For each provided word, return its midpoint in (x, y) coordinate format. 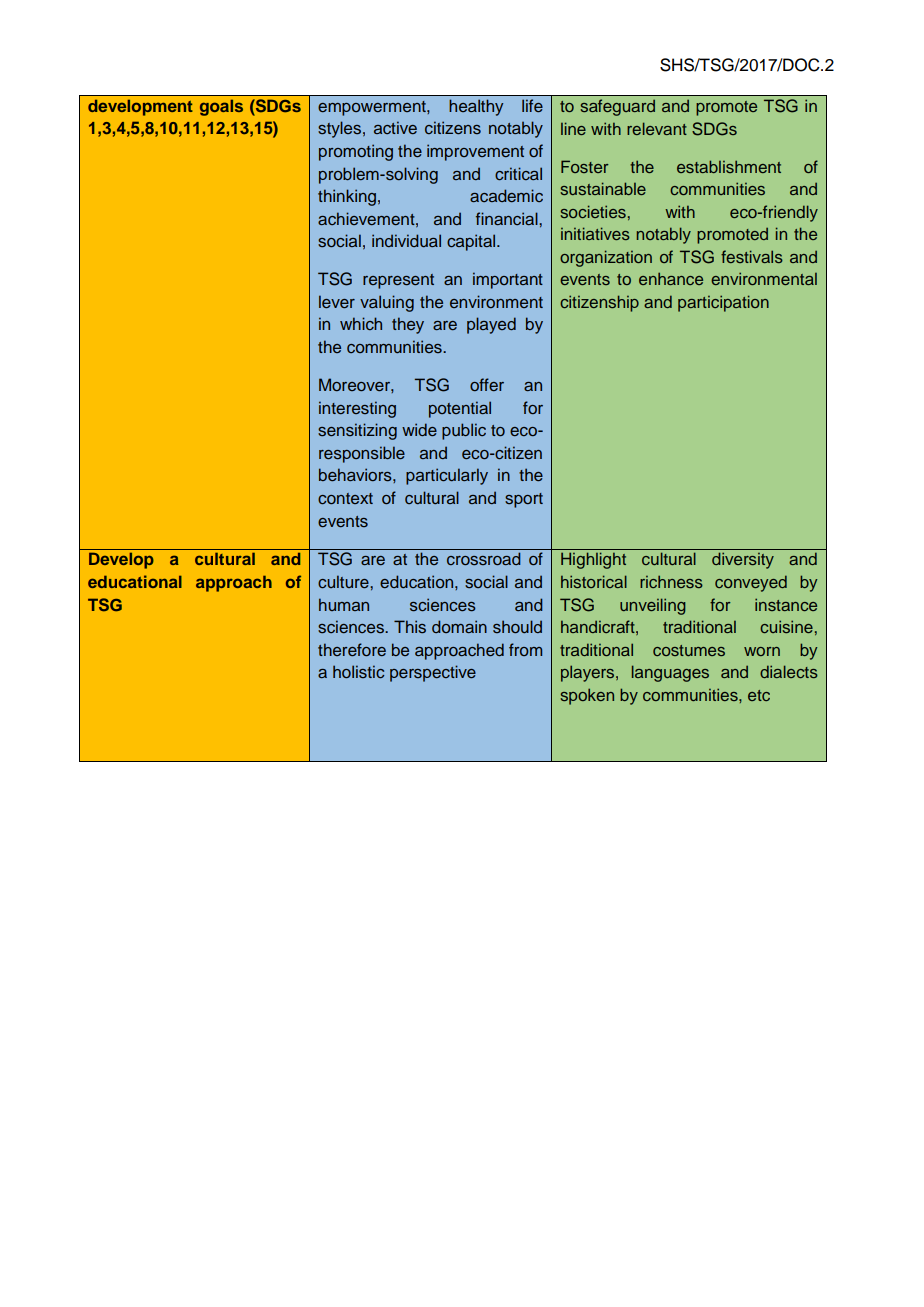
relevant (657, 128)
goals (221, 107)
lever (337, 301)
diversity (743, 560)
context (345, 499)
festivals (752, 256)
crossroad (484, 559)
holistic (358, 672)
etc (759, 695)
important (508, 280)
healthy (476, 107)
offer (487, 384)
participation (723, 303)
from (525, 649)
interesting (357, 409)
